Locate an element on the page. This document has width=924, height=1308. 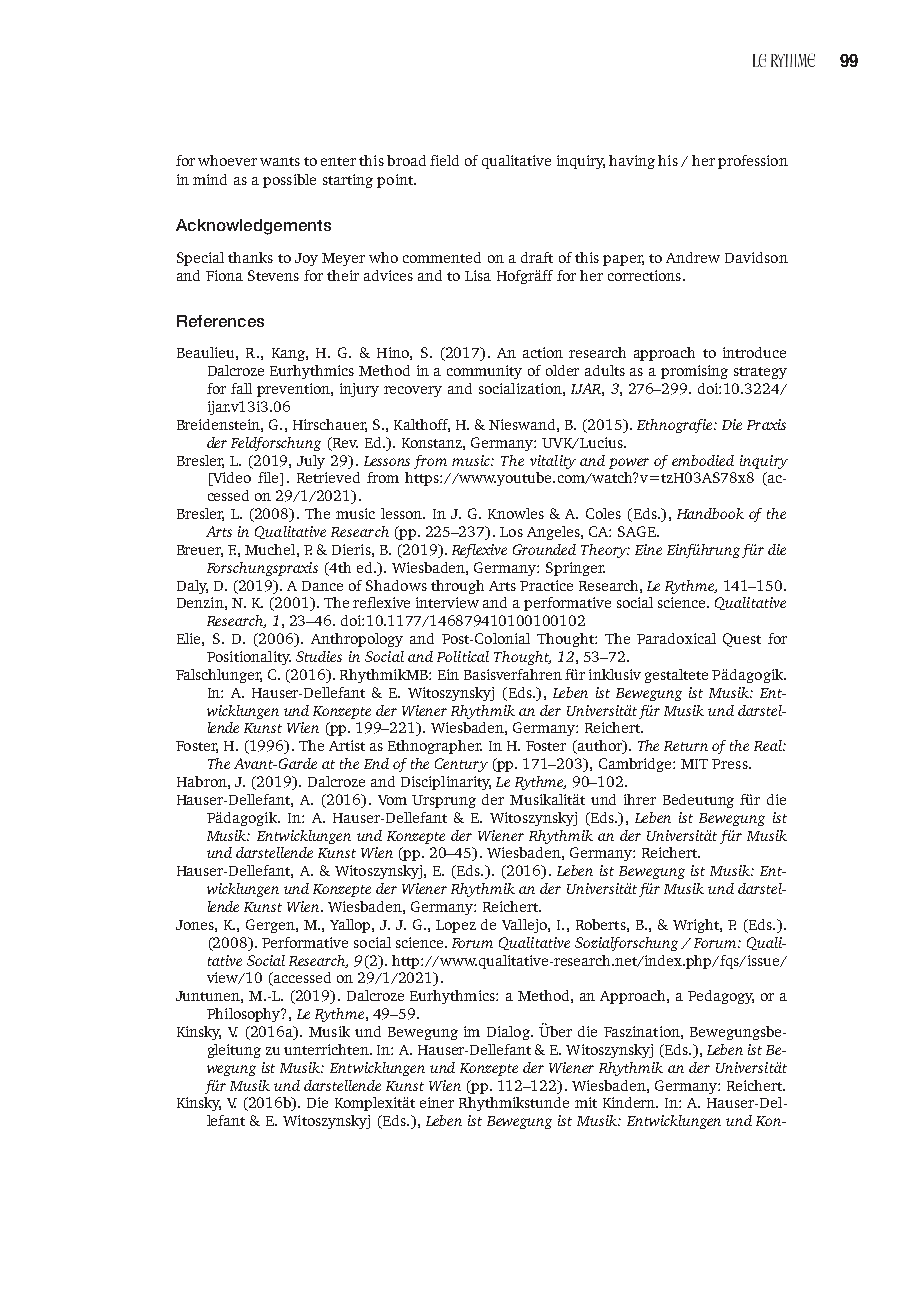
Dialog is located at coordinates (509, 1033).
